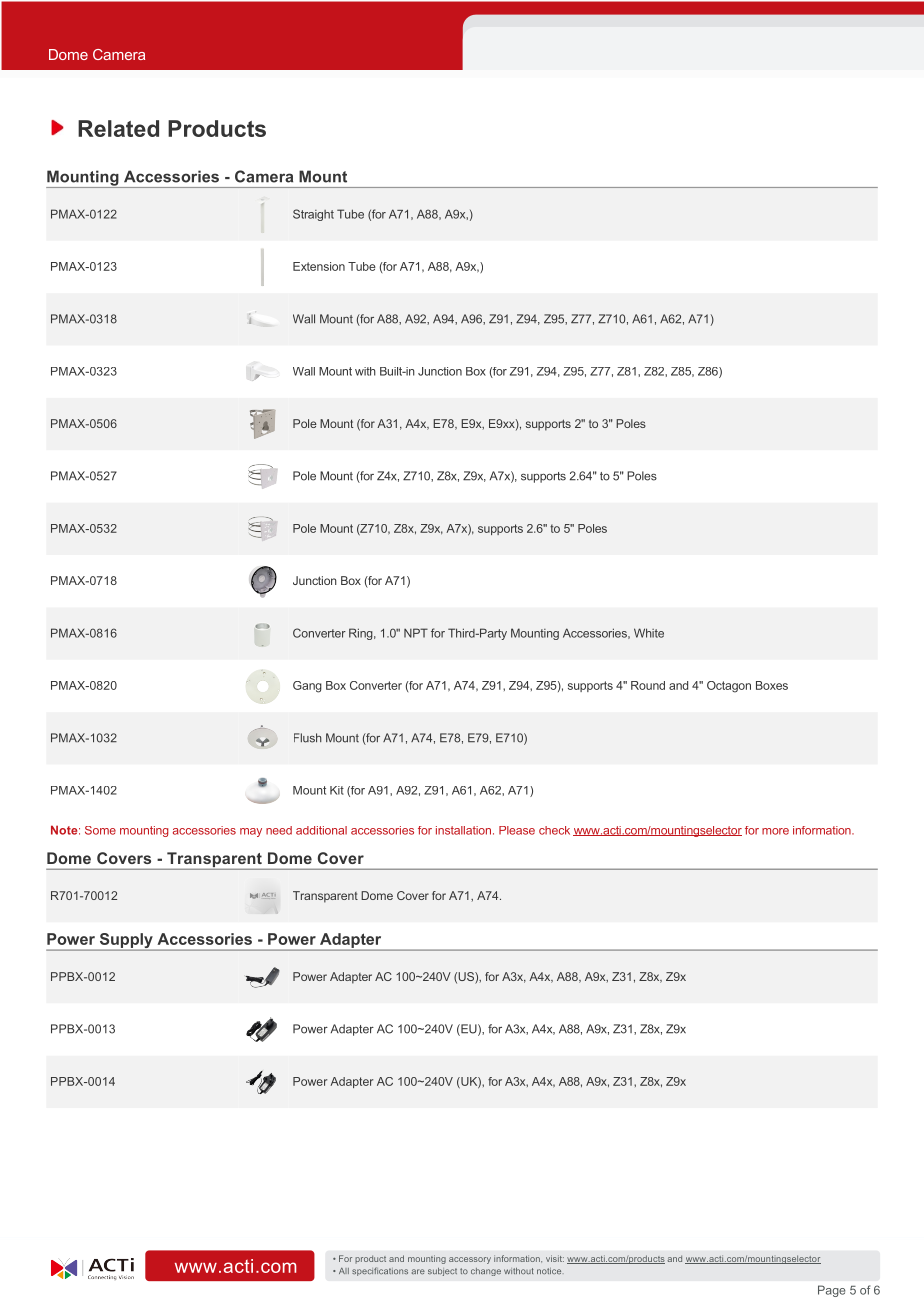 Image resolution: width=924 pixels, height=1308 pixels. Describe the element at coordinates (470, 1260) in the screenshot. I see `accessory` at that location.
